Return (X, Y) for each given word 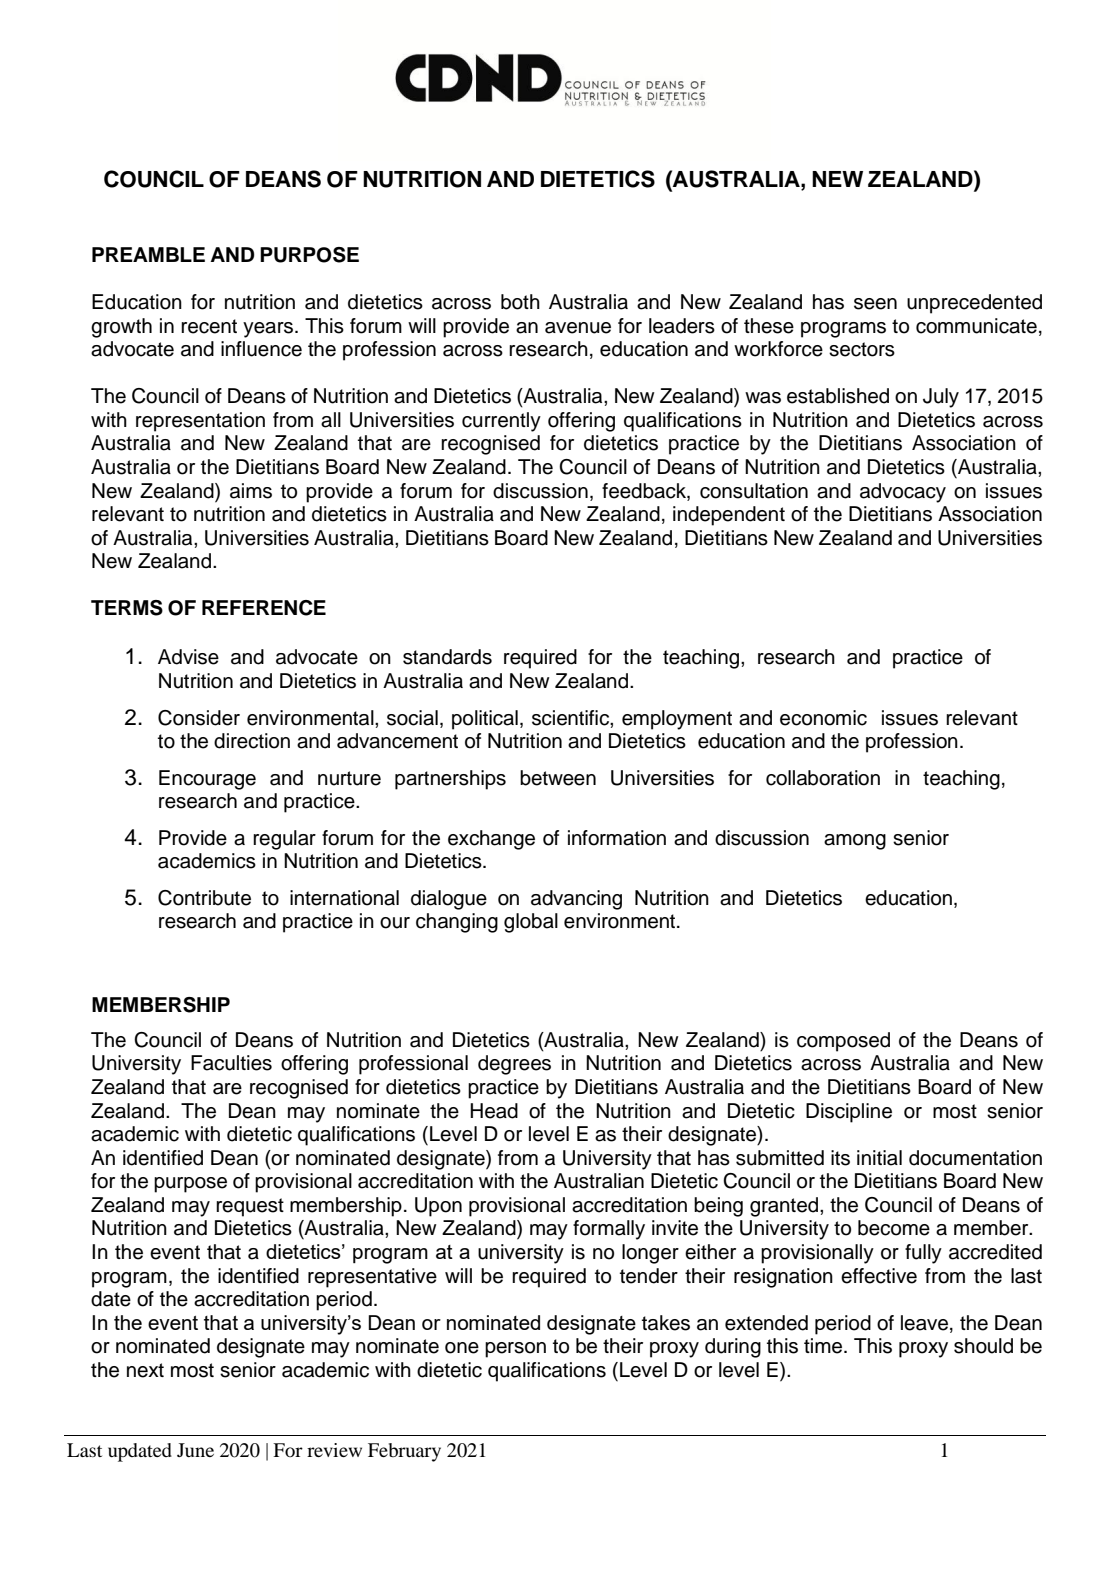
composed (843, 1042)
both (520, 302)
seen (875, 304)
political (485, 720)
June (195, 1450)
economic (823, 718)
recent (209, 326)
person (515, 1350)
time (824, 1346)
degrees (514, 1065)
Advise (188, 657)
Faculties (231, 1063)
